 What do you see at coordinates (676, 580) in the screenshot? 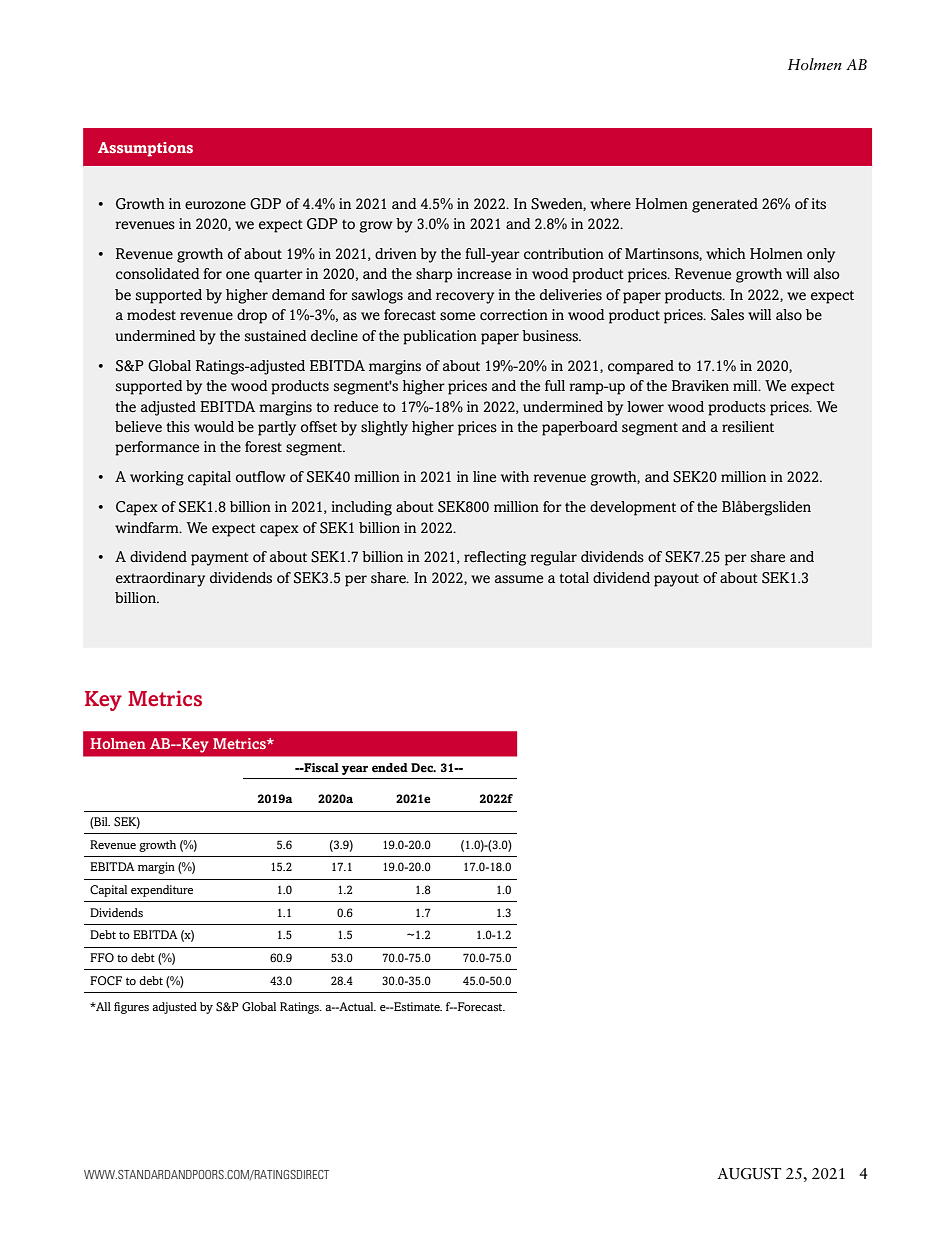
I see `payout` at bounding box center [676, 580].
